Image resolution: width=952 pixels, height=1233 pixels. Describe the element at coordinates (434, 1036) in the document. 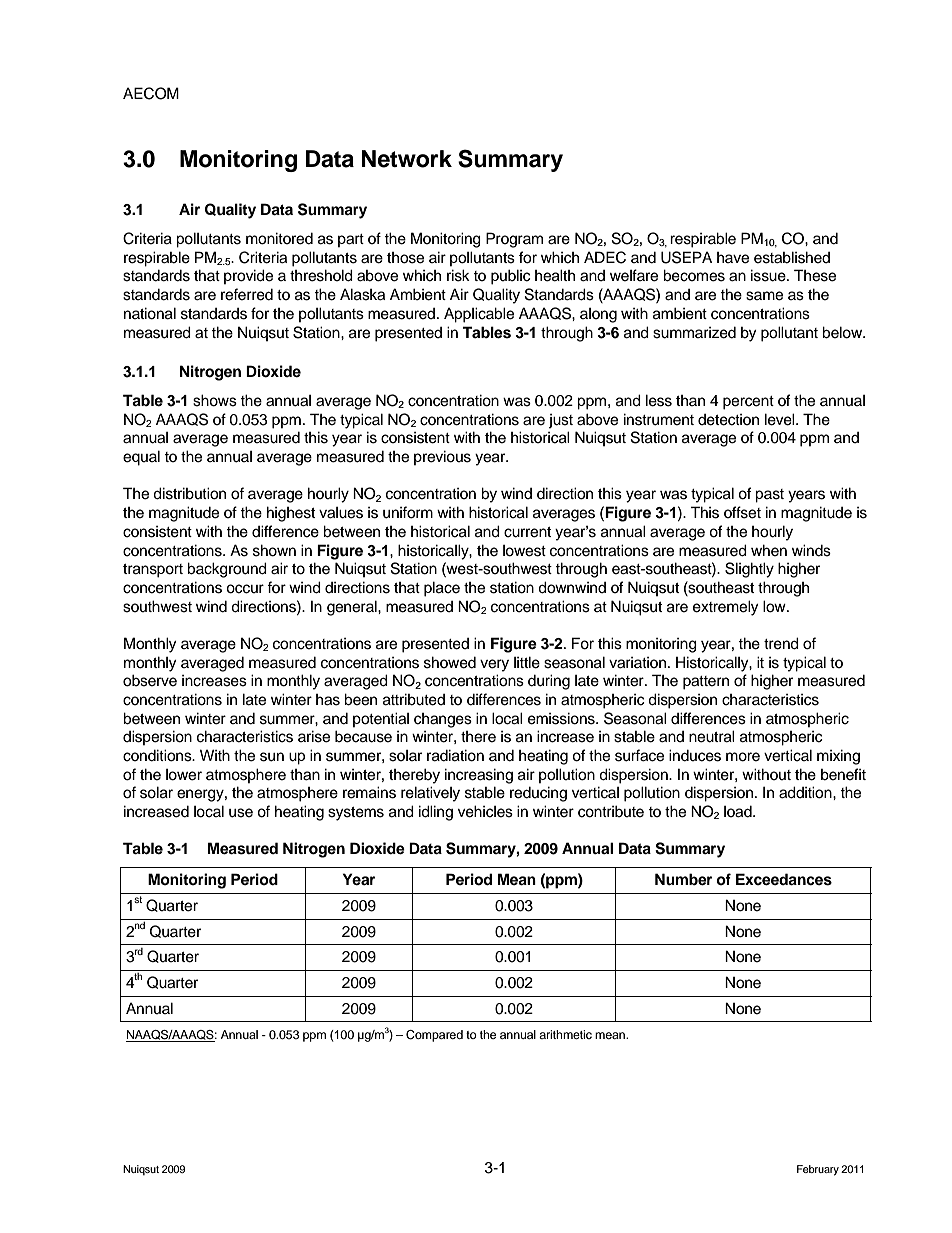

I see `Compared` at that location.
